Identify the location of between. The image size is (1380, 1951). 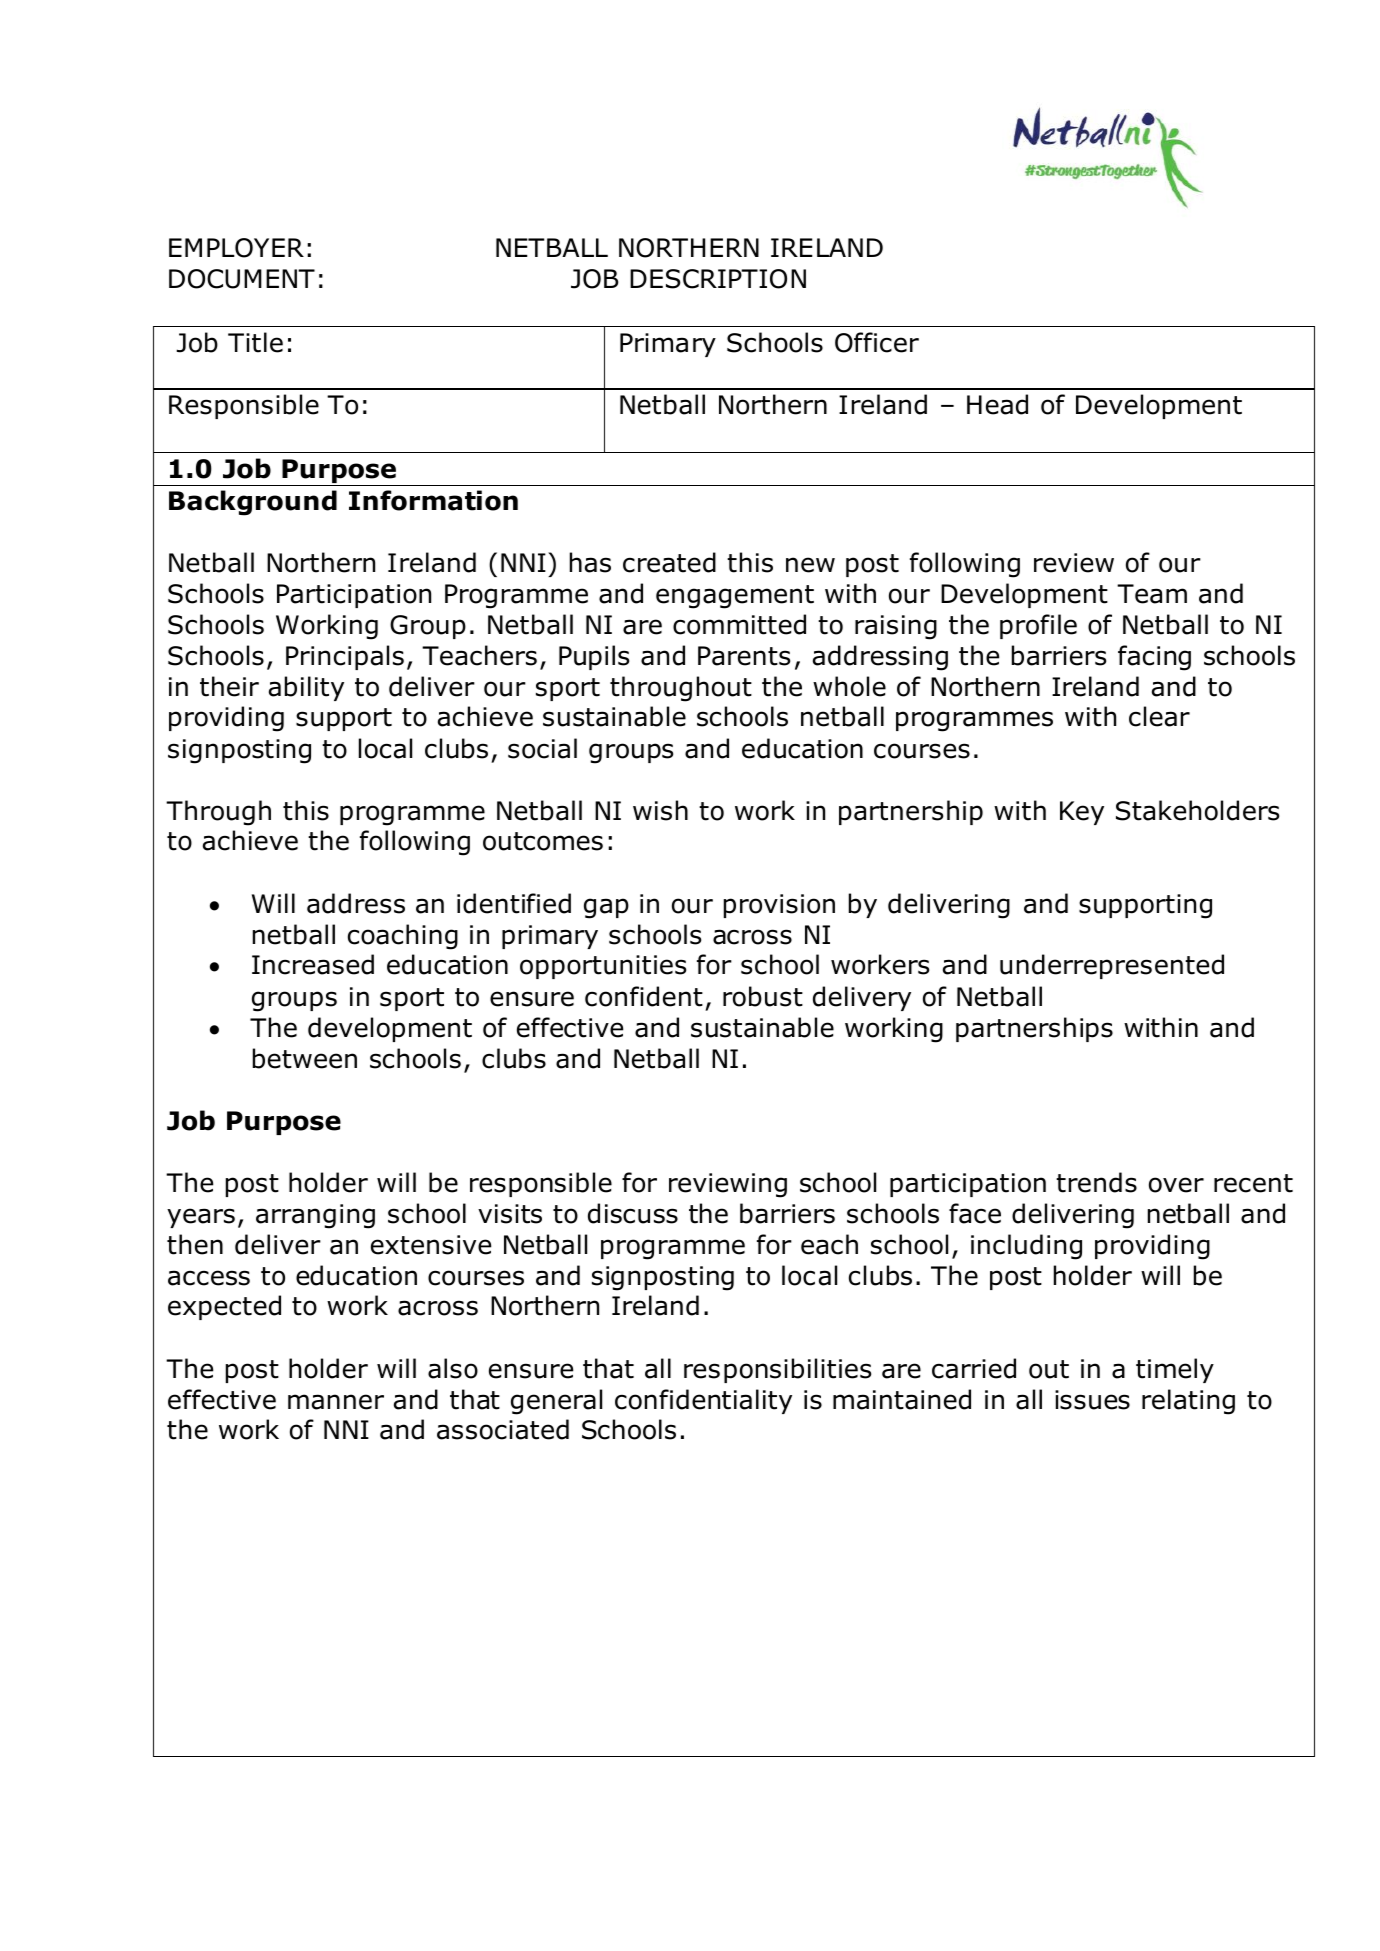
(305, 1058).
